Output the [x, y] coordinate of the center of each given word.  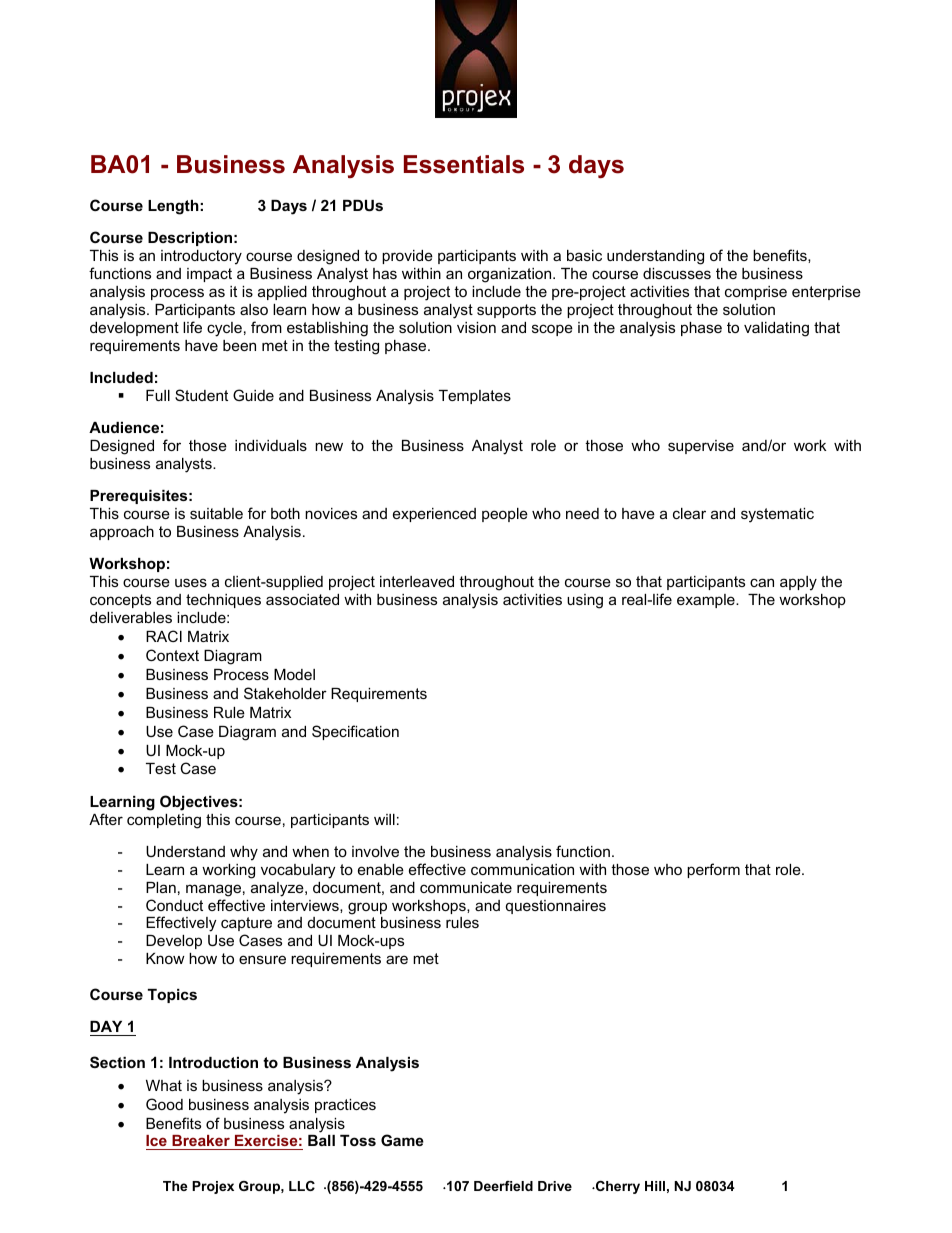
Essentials [464, 164]
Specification [355, 732]
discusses [677, 273]
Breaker [201, 1142]
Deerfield [503, 1186]
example [707, 601]
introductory [201, 257]
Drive [555, 1186]
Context [172, 655]
